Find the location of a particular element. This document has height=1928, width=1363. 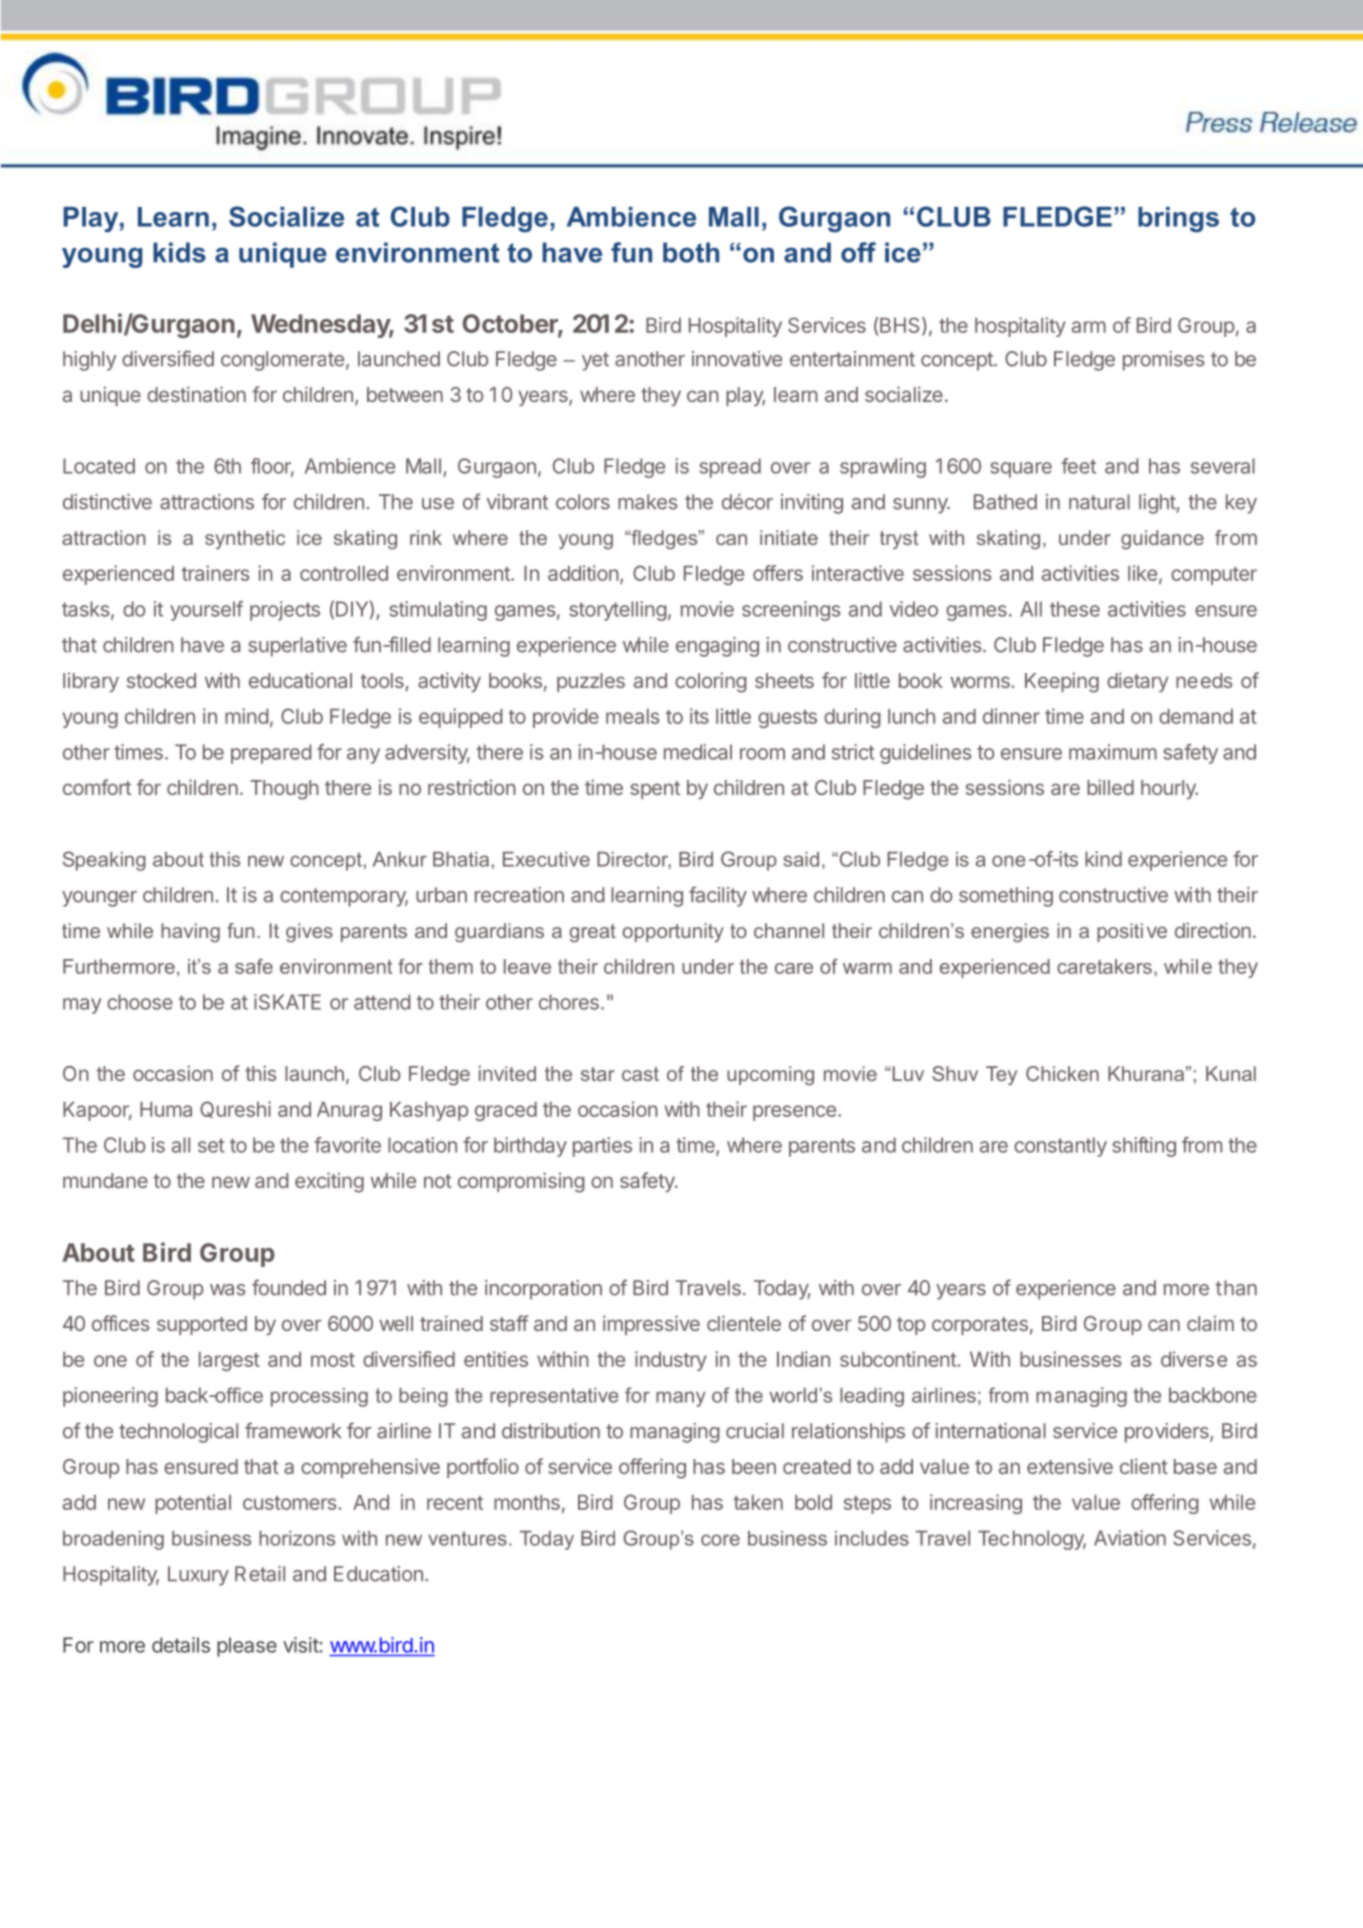

brings is located at coordinates (1178, 220).
